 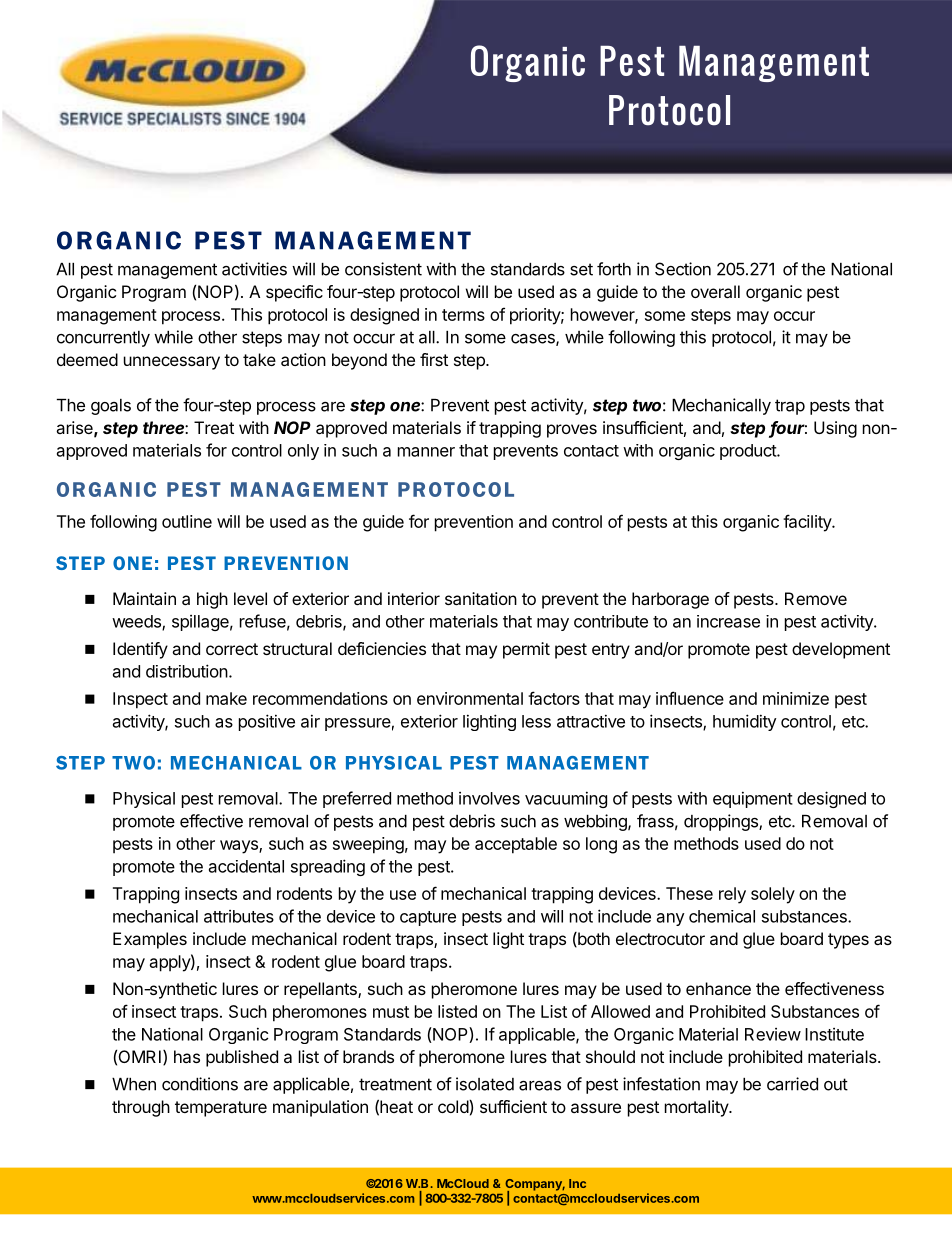 What do you see at coordinates (463, 315) in the screenshot?
I see `terms` at bounding box center [463, 315].
